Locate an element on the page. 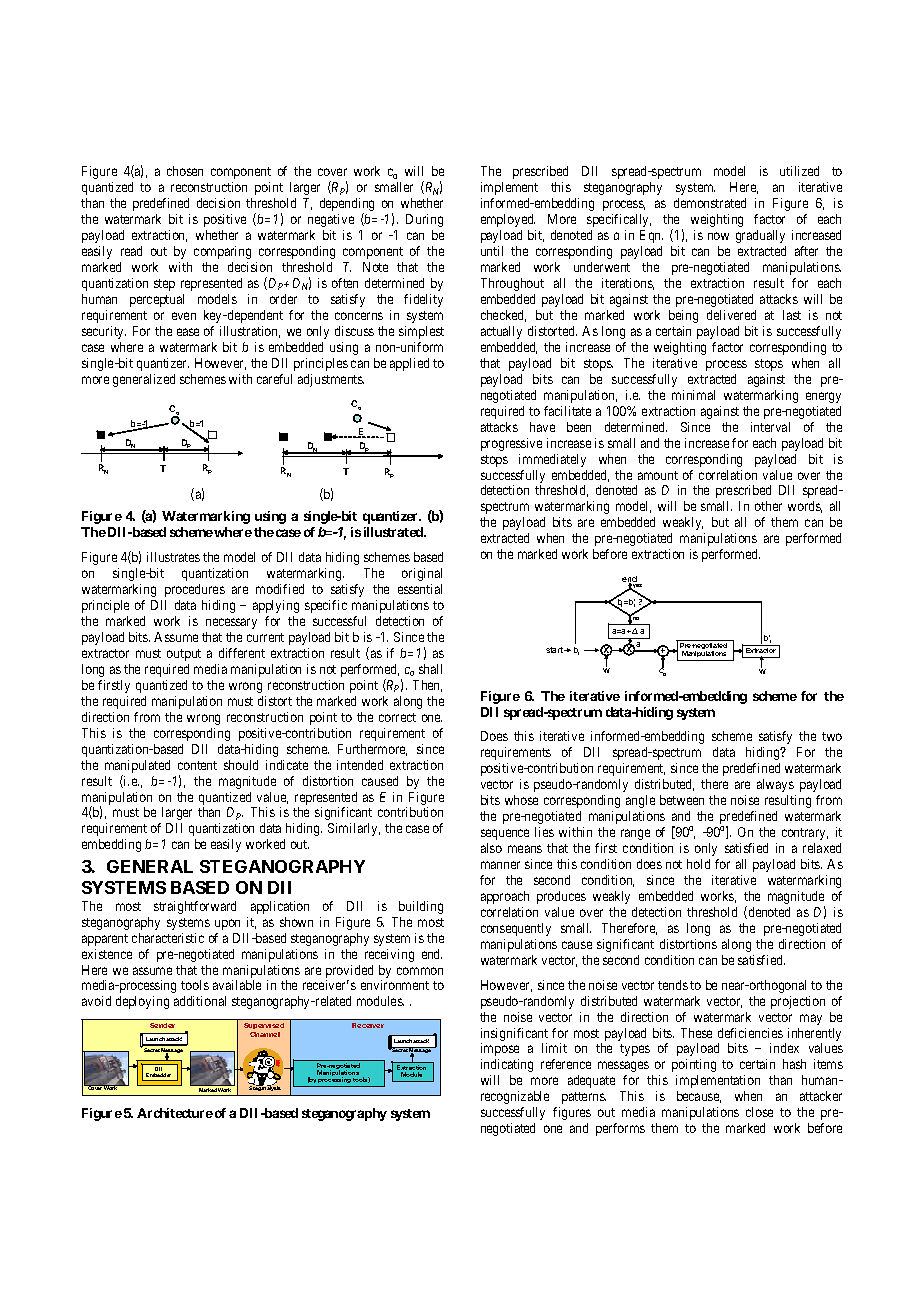 The height and width of the page is (1308, 924). two is located at coordinates (832, 736).
